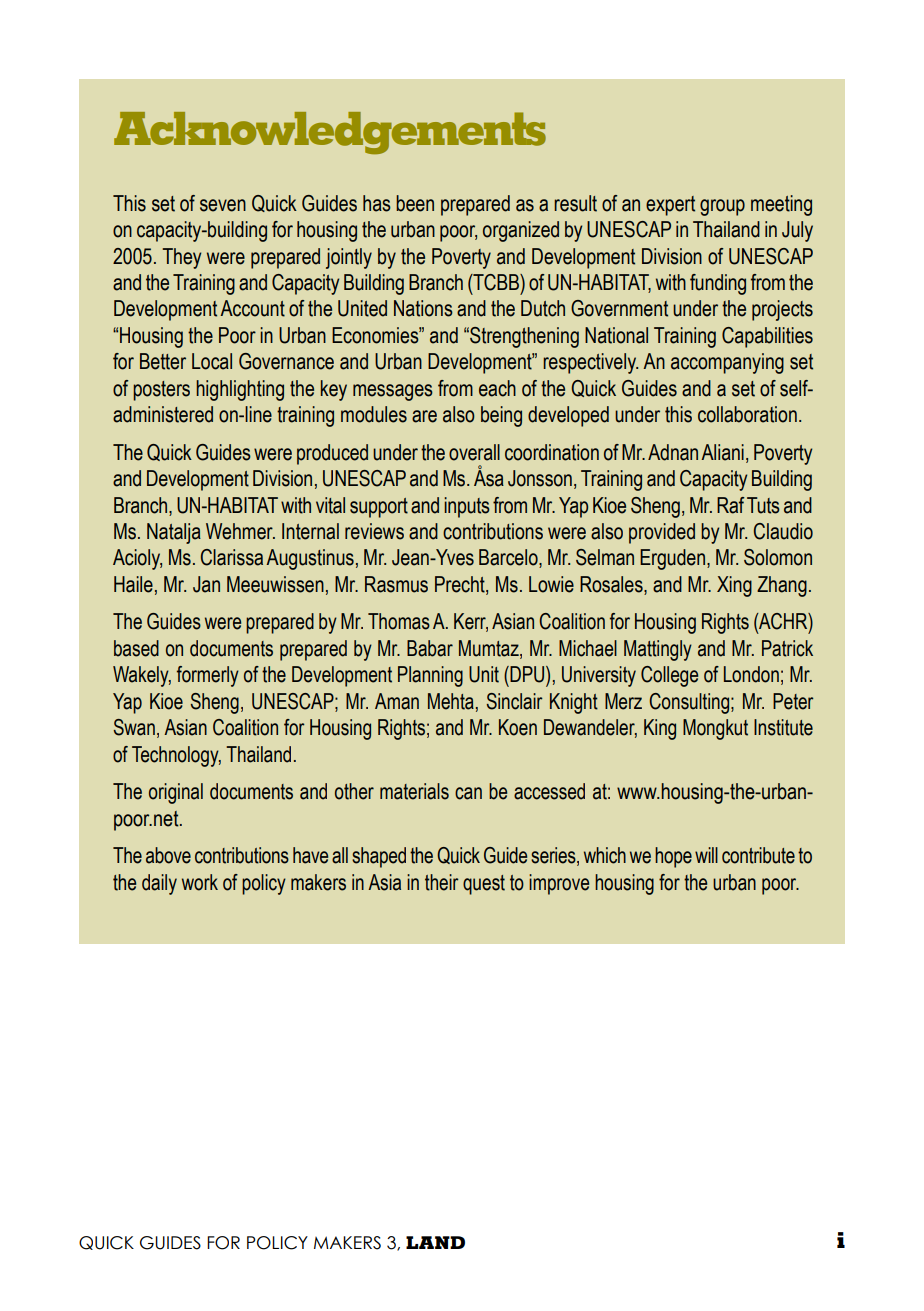 The height and width of the document is (1311, 924). What do you see at coordinates (240, 390) in the document?
I see `highlighting` at bounding box center [240, 390].
